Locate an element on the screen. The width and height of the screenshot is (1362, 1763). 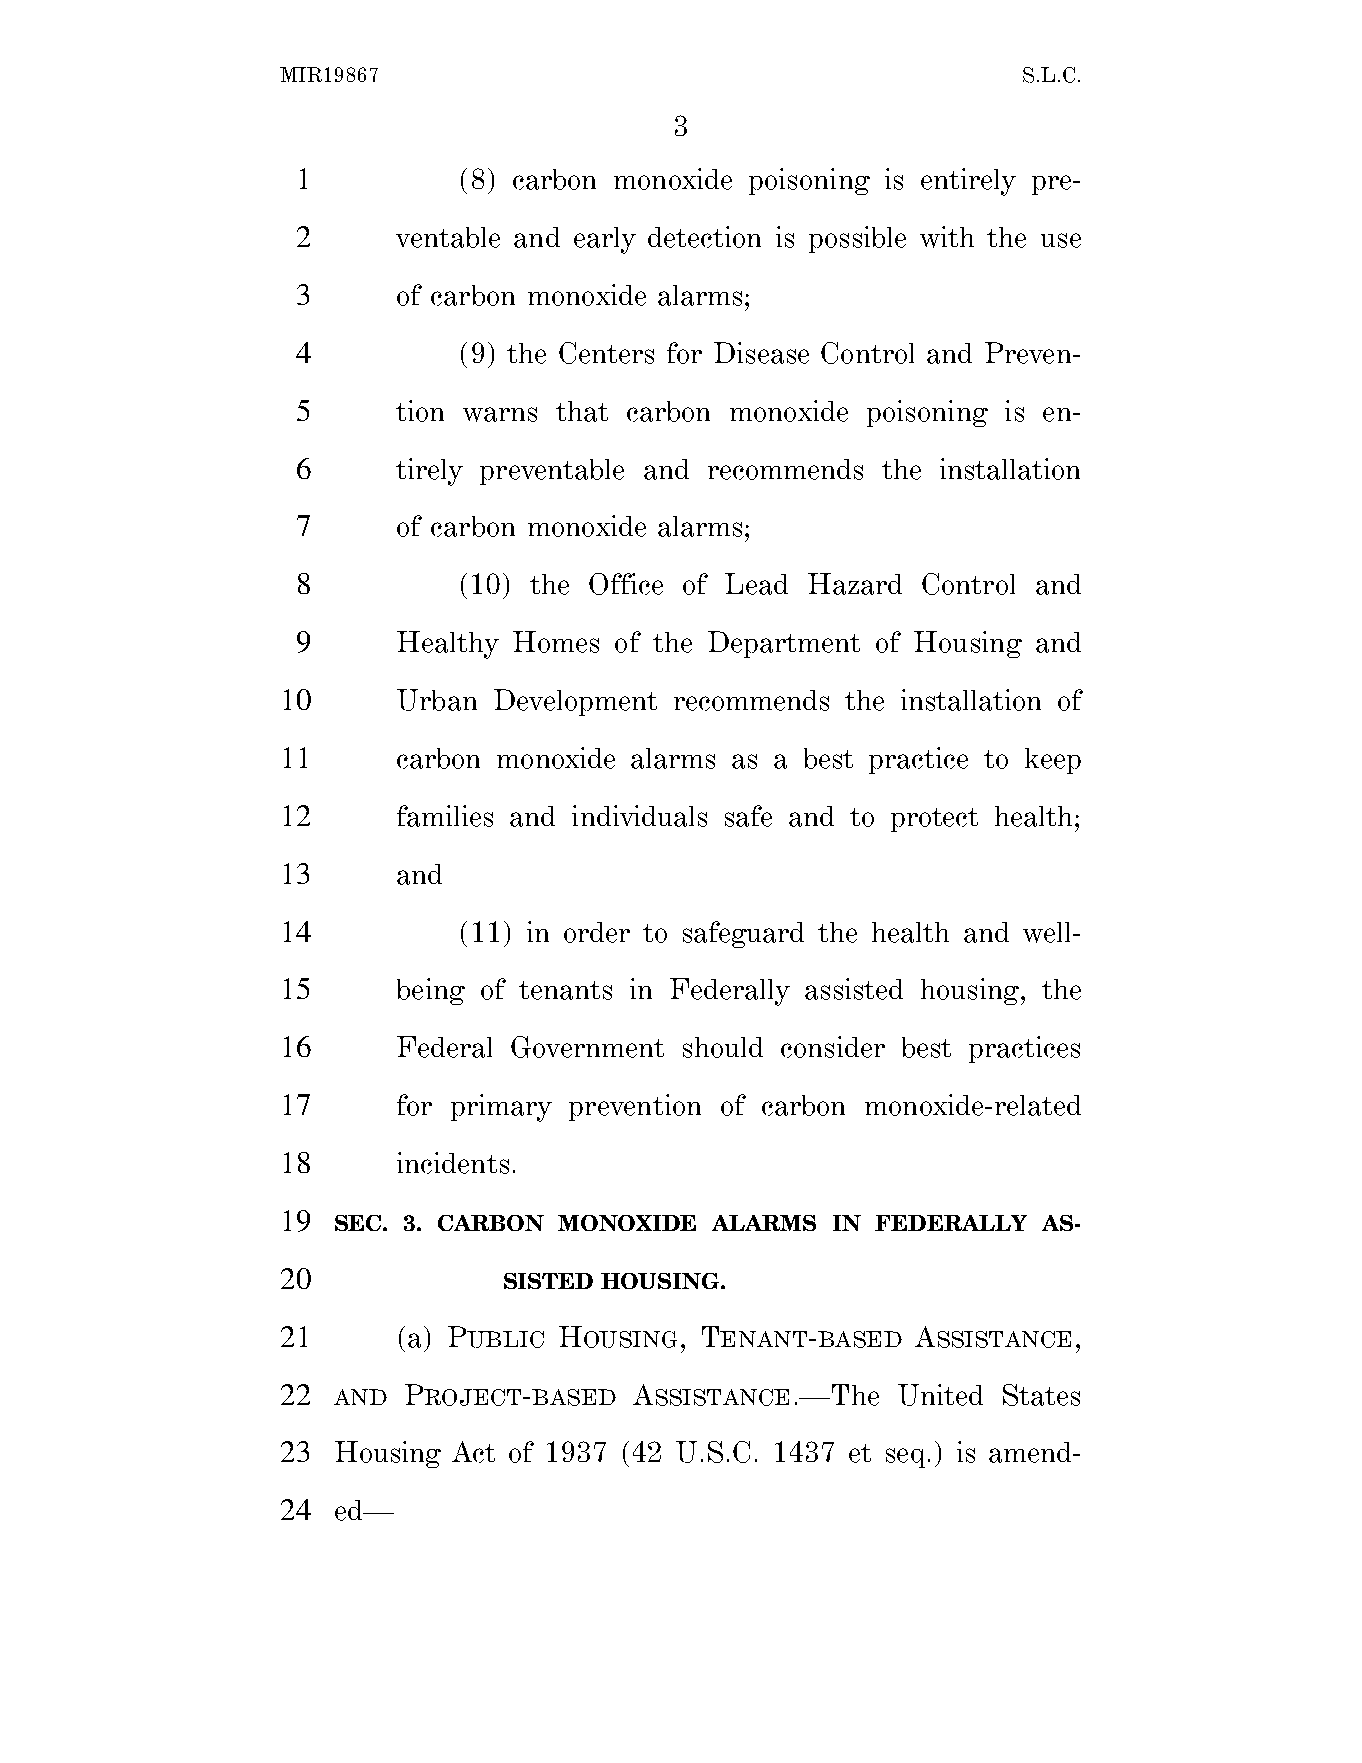
Hazard is located at coordinates (855, 584).
